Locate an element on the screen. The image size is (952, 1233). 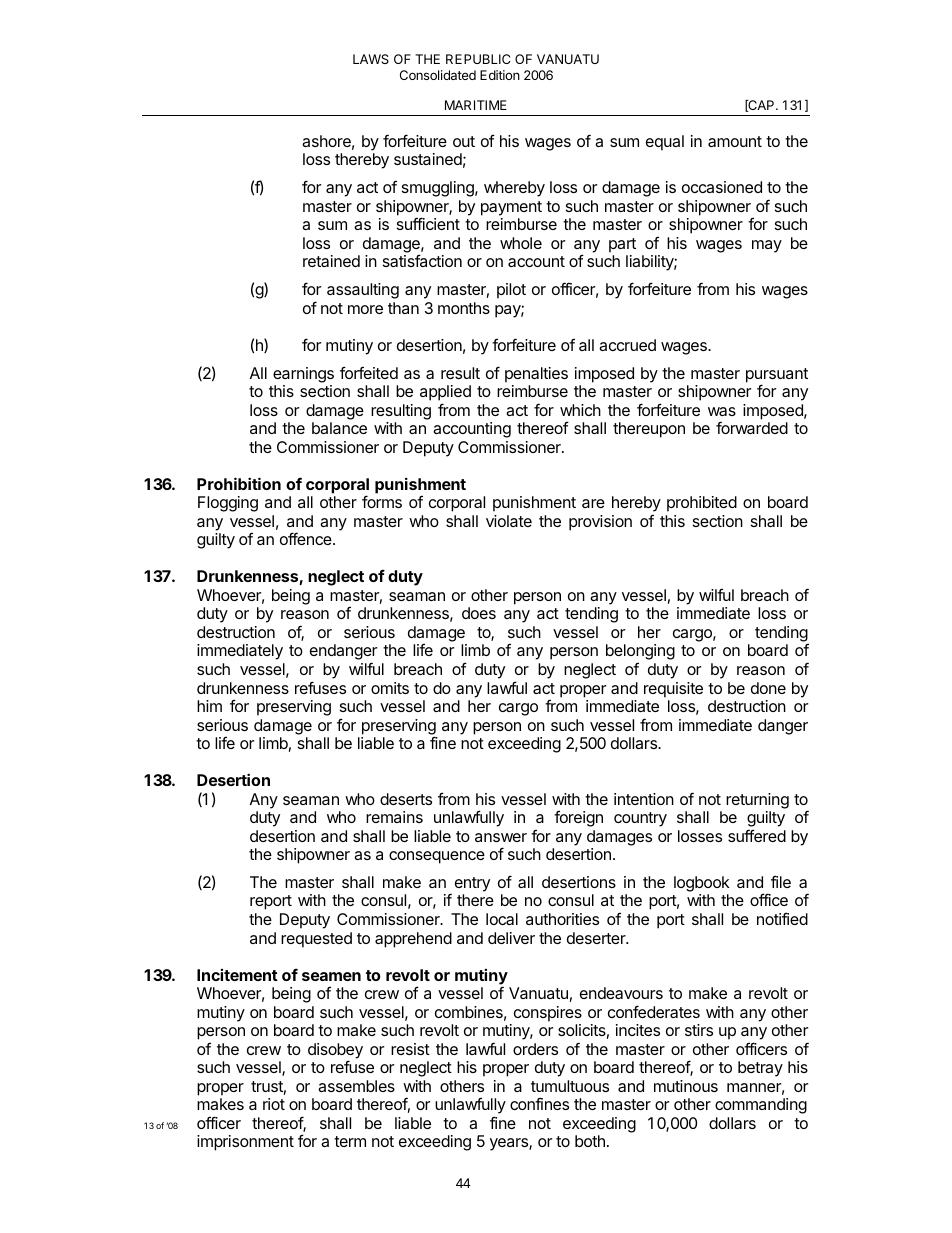
Flogging is located at coordinates (228, 504).
